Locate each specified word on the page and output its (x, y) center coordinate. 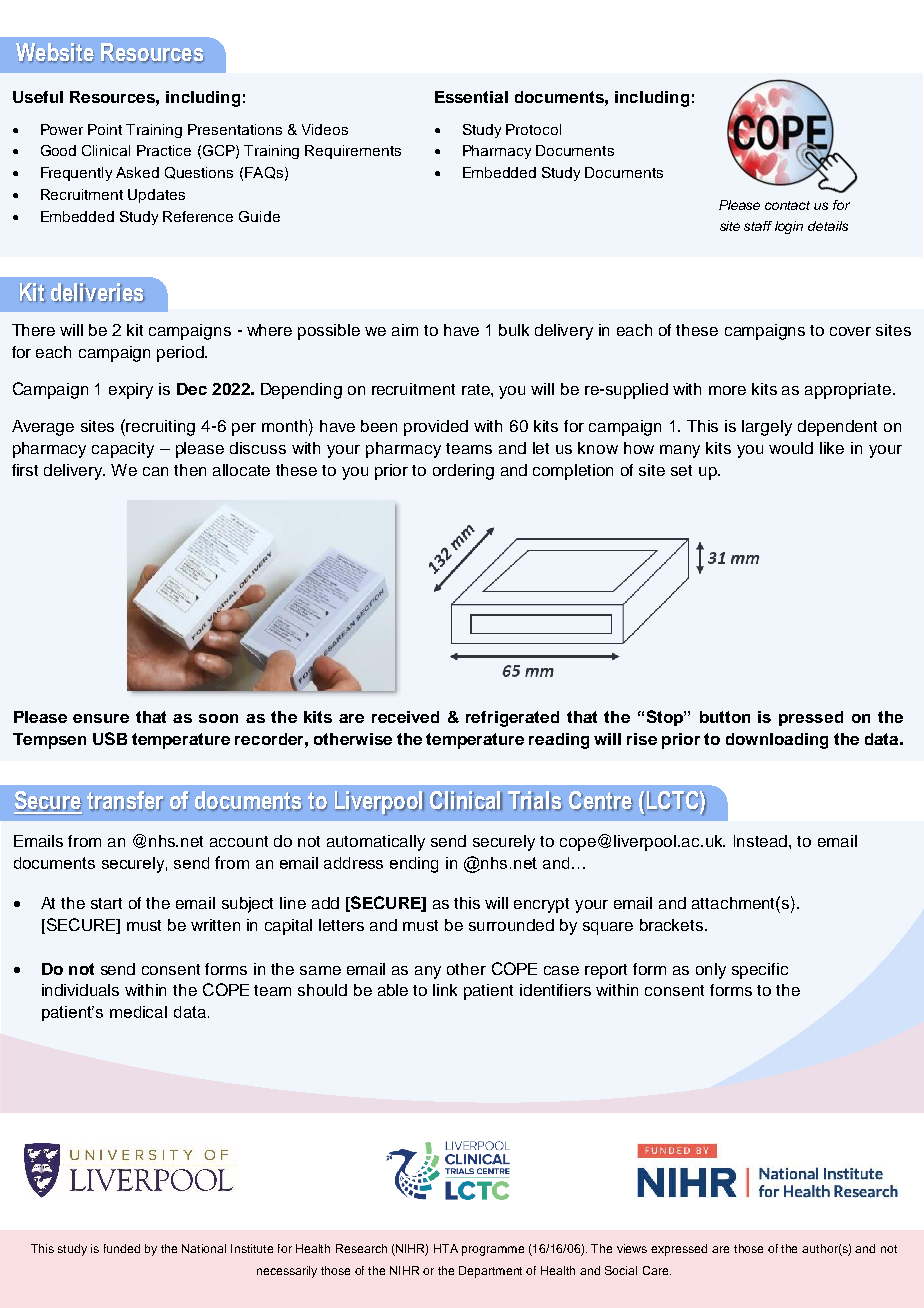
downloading (777, 741)
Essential (471, 97)
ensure (101, 718)
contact (787, 205)
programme (493, 1251)
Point (105, 129)
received (405, 717)
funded (122, 1248)
